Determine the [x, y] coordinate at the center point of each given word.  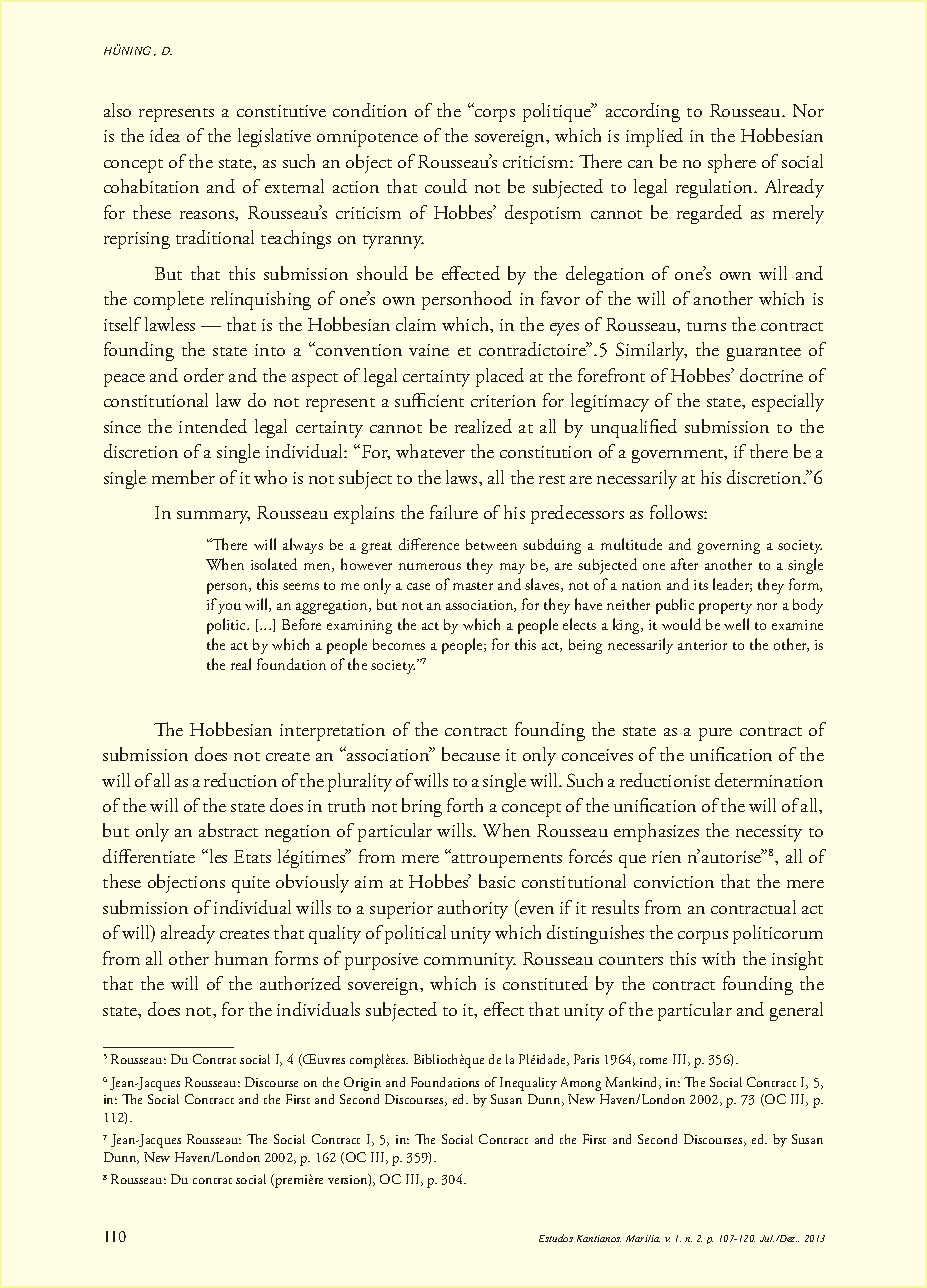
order [204, 375]
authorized [300, 983]
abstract [228, 830]
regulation [715, 188]
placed [500, 377]
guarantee [764, 354]
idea [165, 135]
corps [495, 115]
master [473, 586]
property [725, 608]
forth [465, 805]
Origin [362, 1084]
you [229, 608]
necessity [769, 833]
